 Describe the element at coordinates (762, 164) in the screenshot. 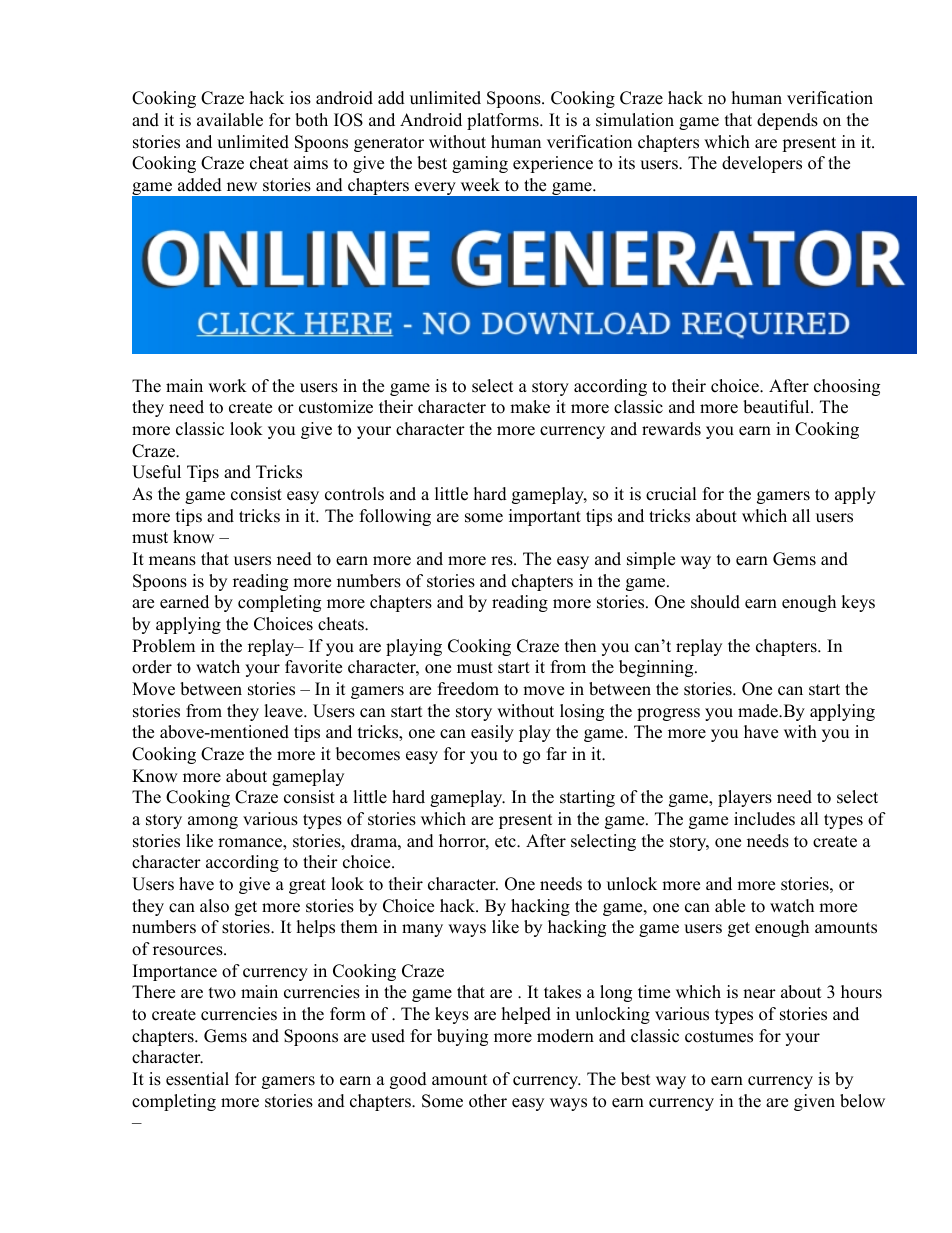

I see `developers` at that location.
